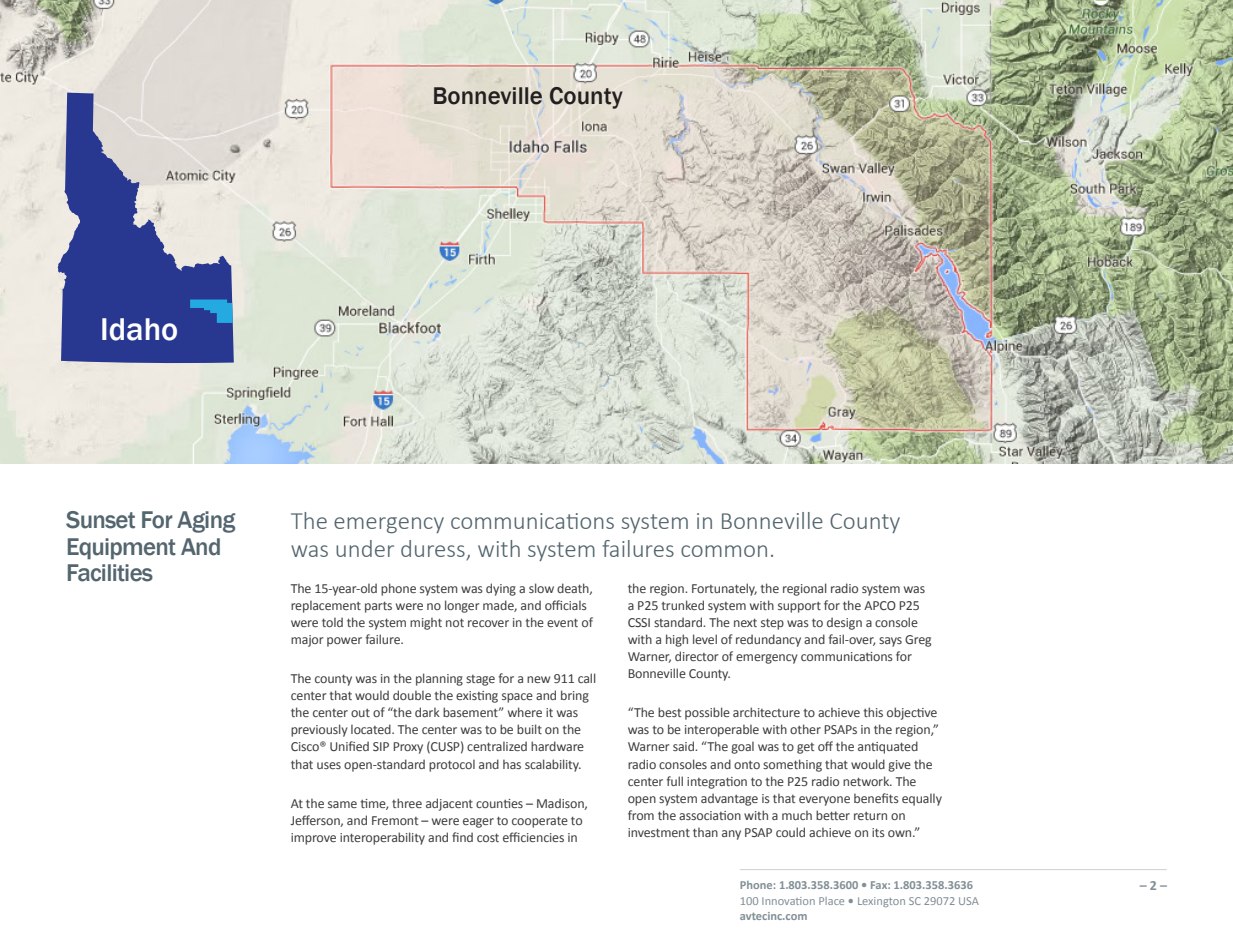  Describe the element at coordinates (557, 746) in the screenshot. I see `hardware` at that location.
